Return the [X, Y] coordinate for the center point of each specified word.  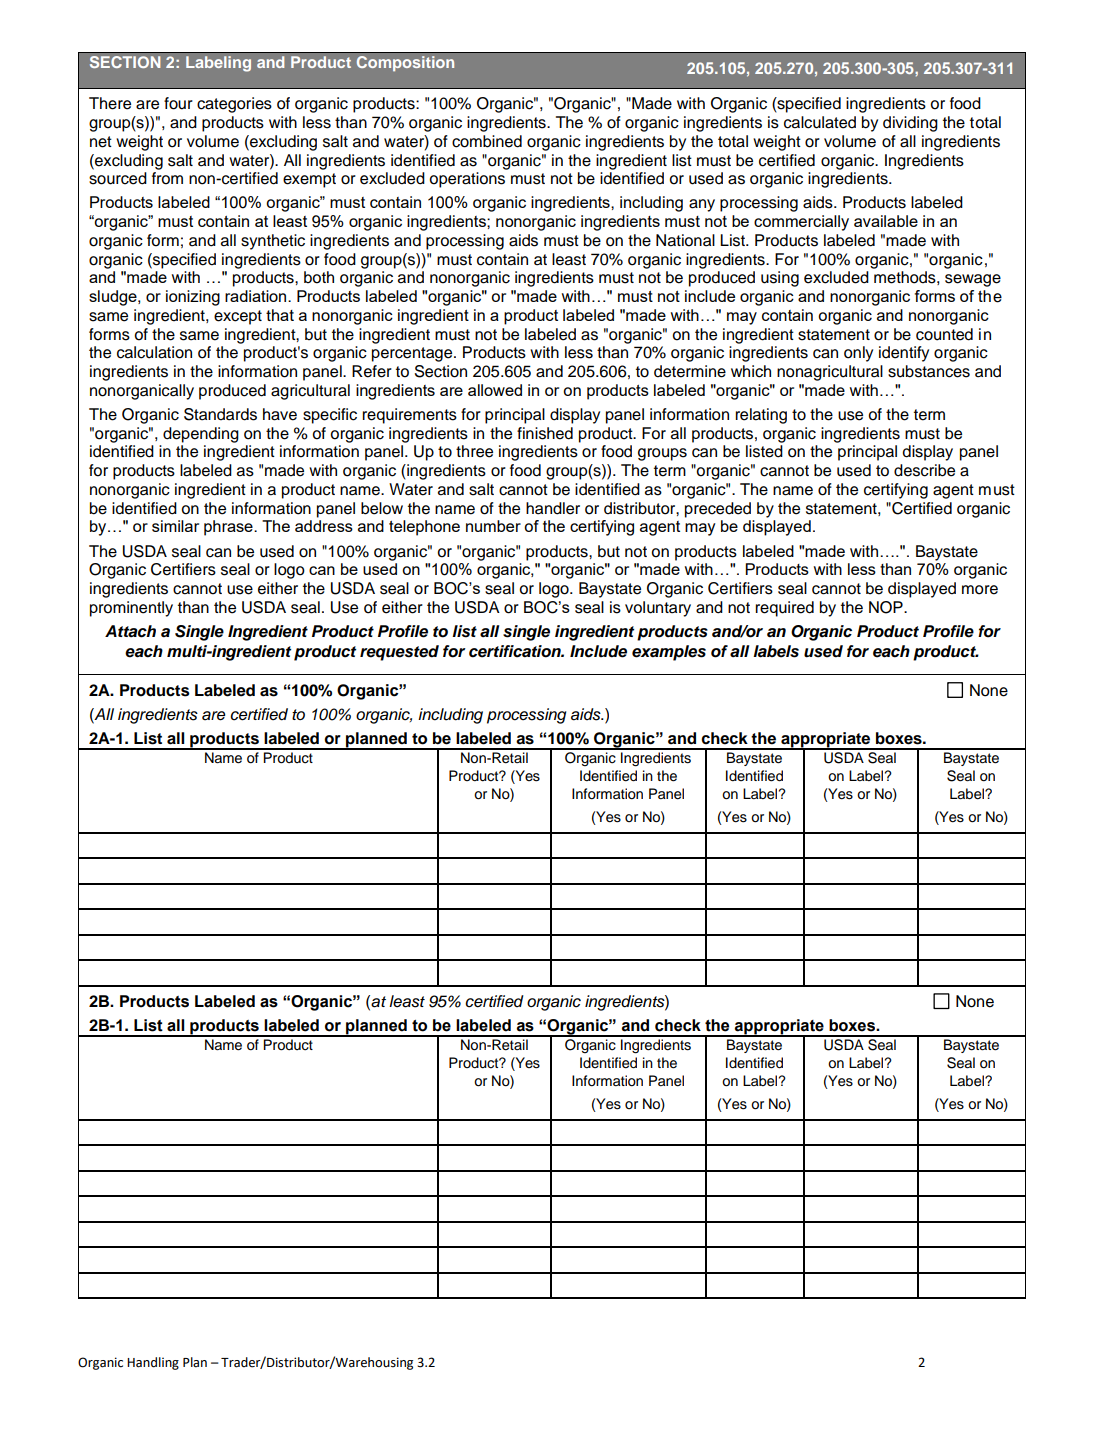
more [980, 590]
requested [399, 653]
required [784, 609]
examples [669, 653]
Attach [130, 631]
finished [545, 433]
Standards [220, 414]
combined [487, 141]
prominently [131, 609]
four [178, 103]
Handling [153, 1363]
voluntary [658, 609]
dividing [910, 124]
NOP [887, 607]
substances [929, 371]
